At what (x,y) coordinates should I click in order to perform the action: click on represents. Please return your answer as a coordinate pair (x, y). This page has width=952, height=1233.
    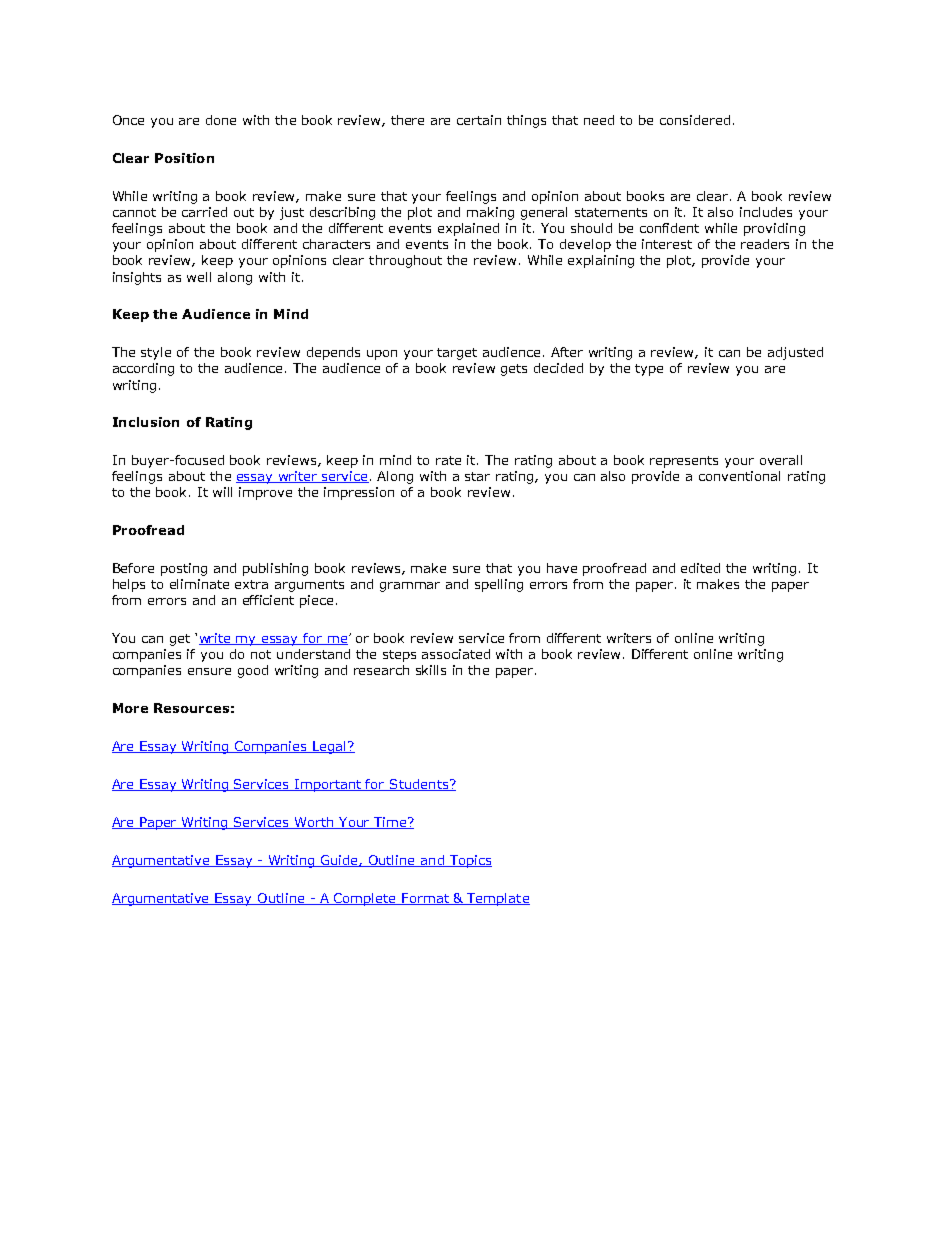
    Looking at the image, I should click on (684, 462).
